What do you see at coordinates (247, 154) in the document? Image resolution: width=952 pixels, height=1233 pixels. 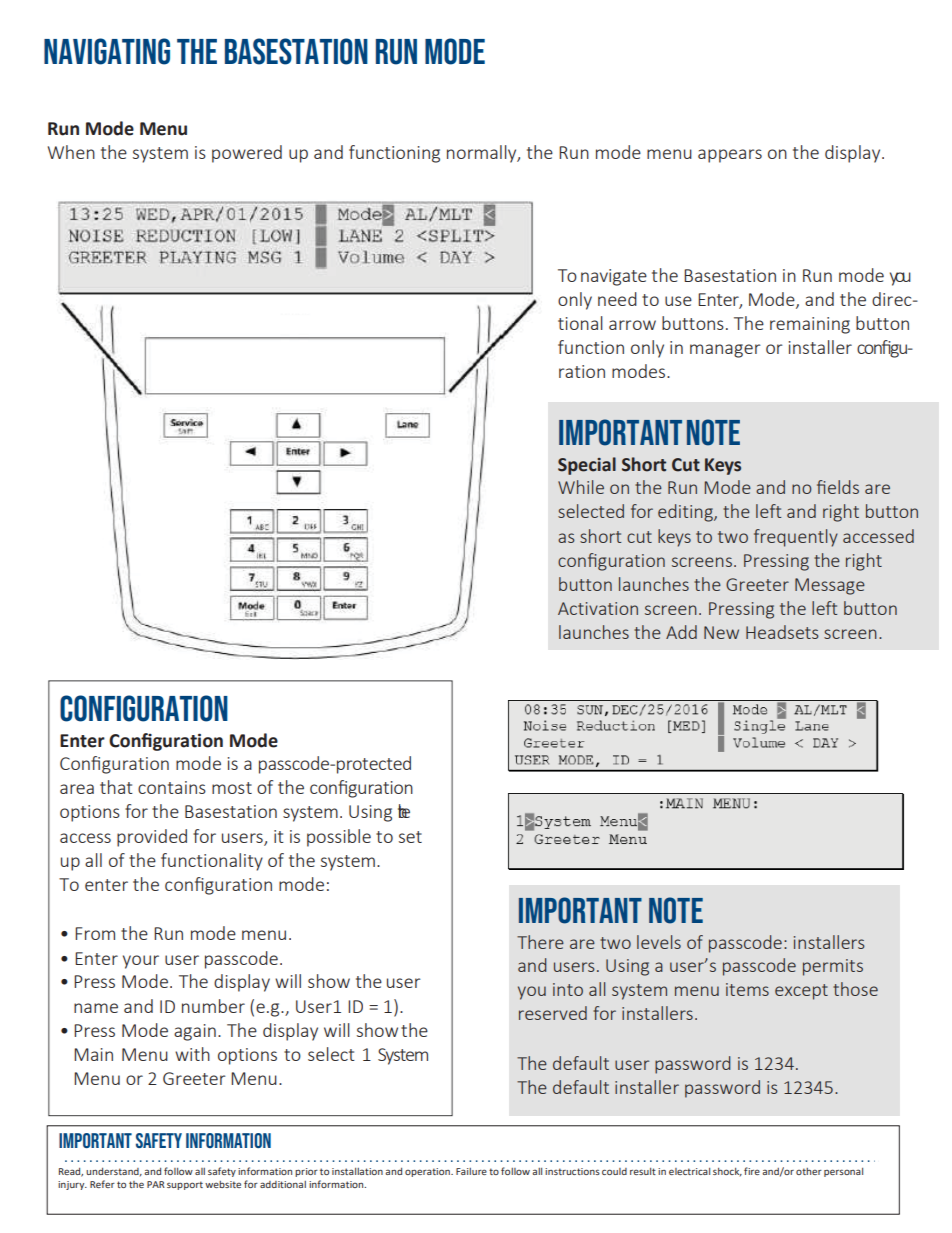 I see `powered` at bounding box center [247, 154].
